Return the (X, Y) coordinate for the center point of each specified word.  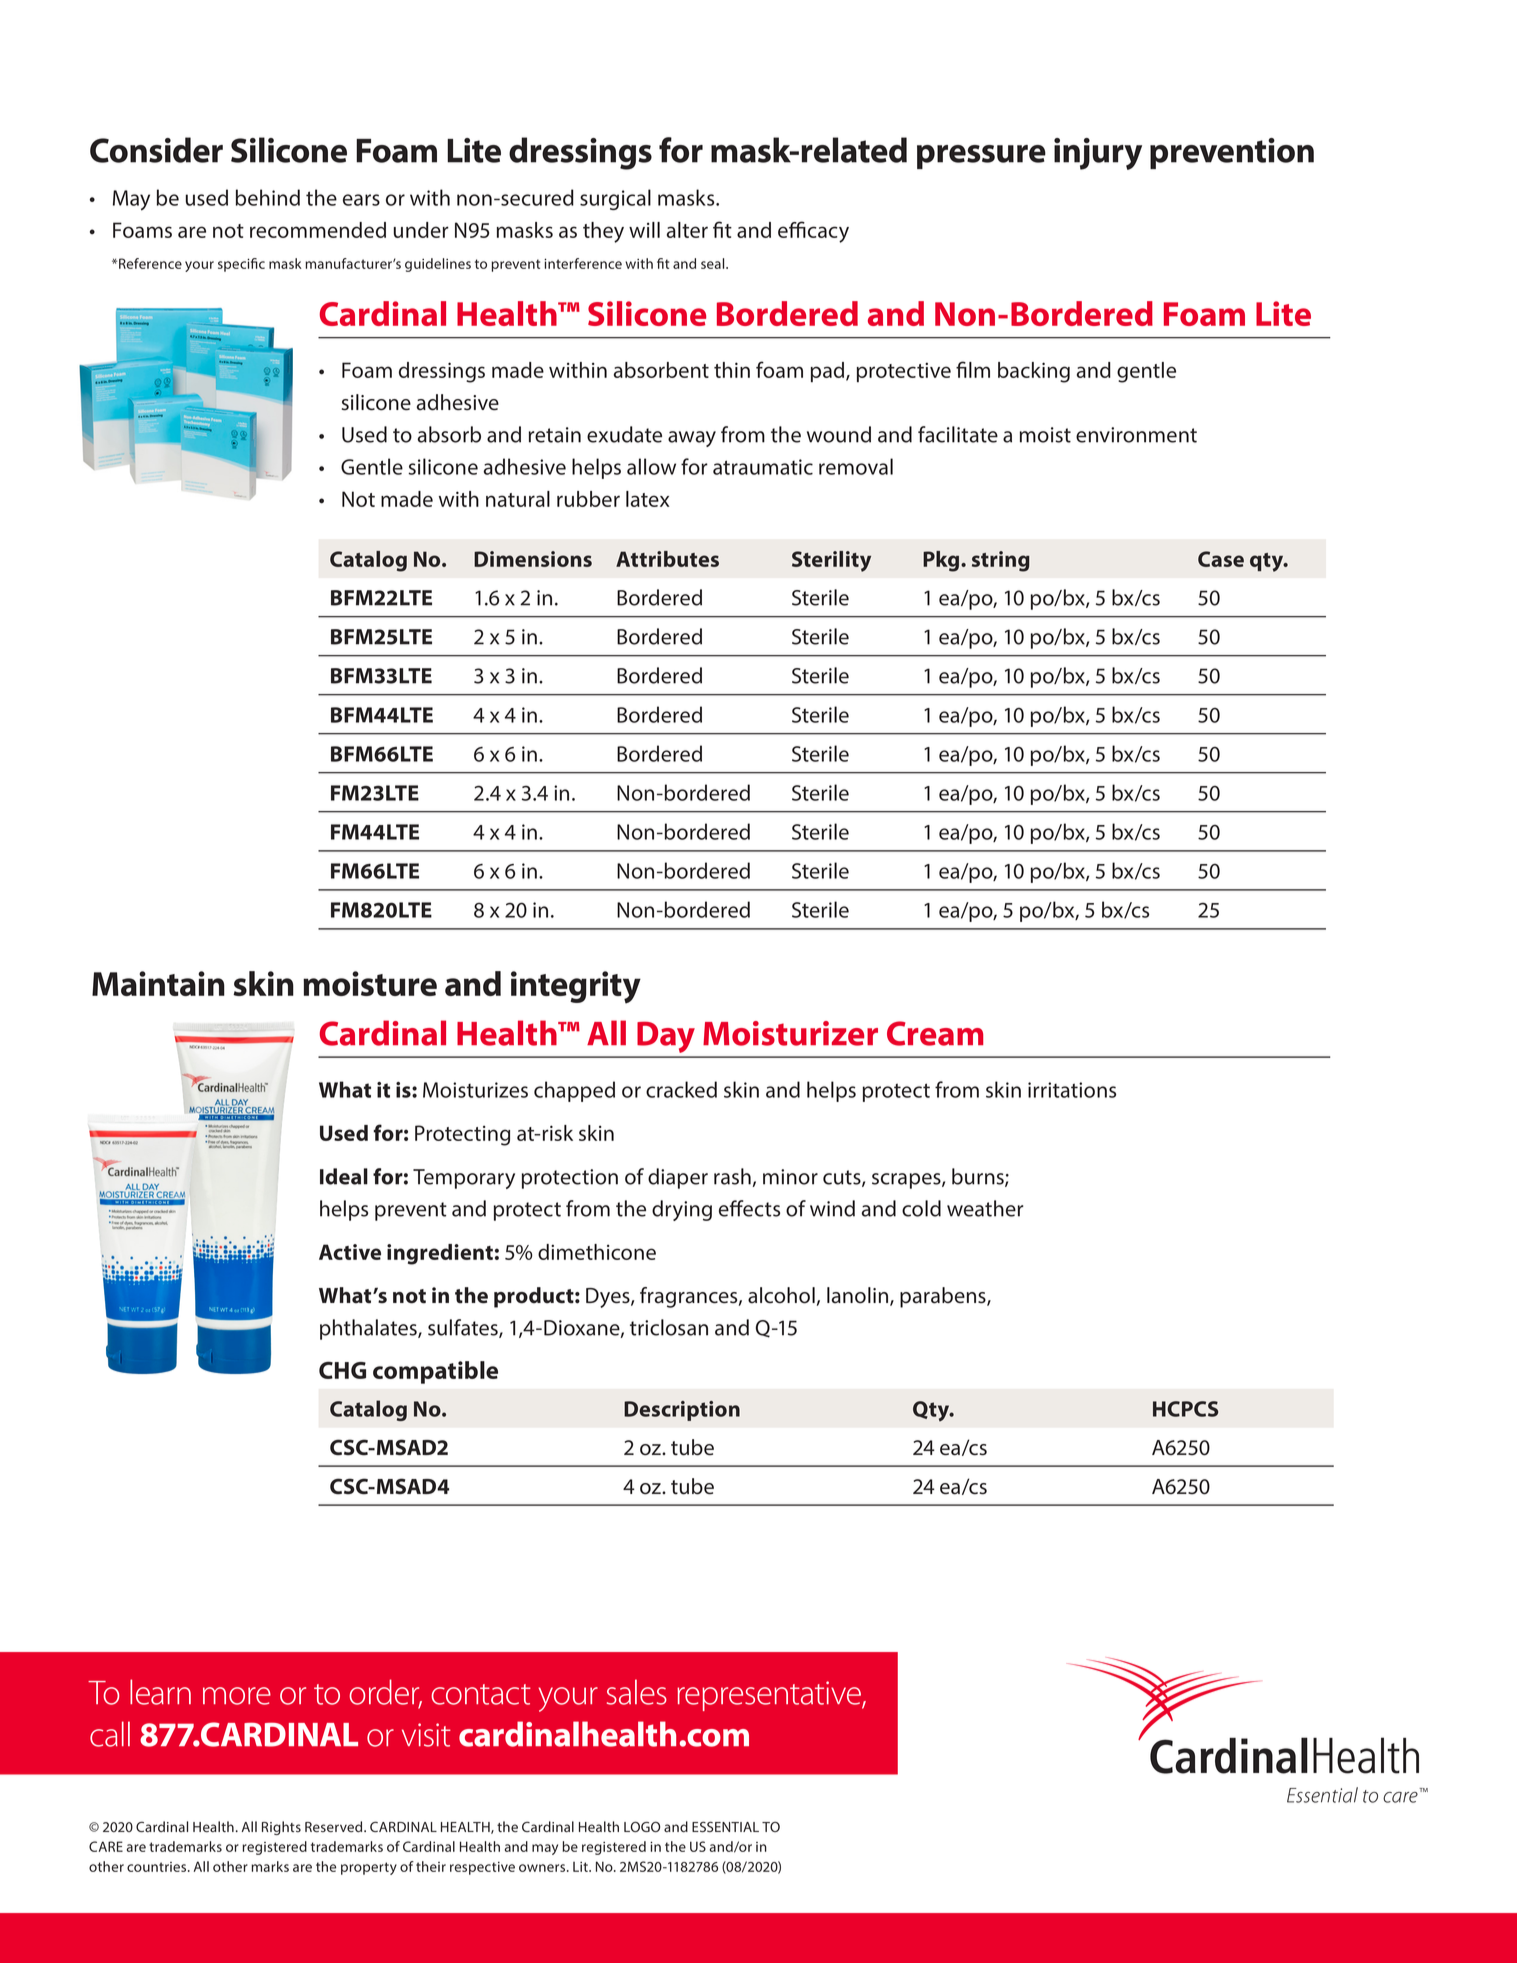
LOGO (642, 1826)
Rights (281, 1828)
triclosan (669, 1327)
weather (985, 1208)
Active (350, 1252)
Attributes (667, 559)
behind (268, 197)
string (1001, 561)
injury (1098, 154)
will (644, 230)
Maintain (158, 983)
